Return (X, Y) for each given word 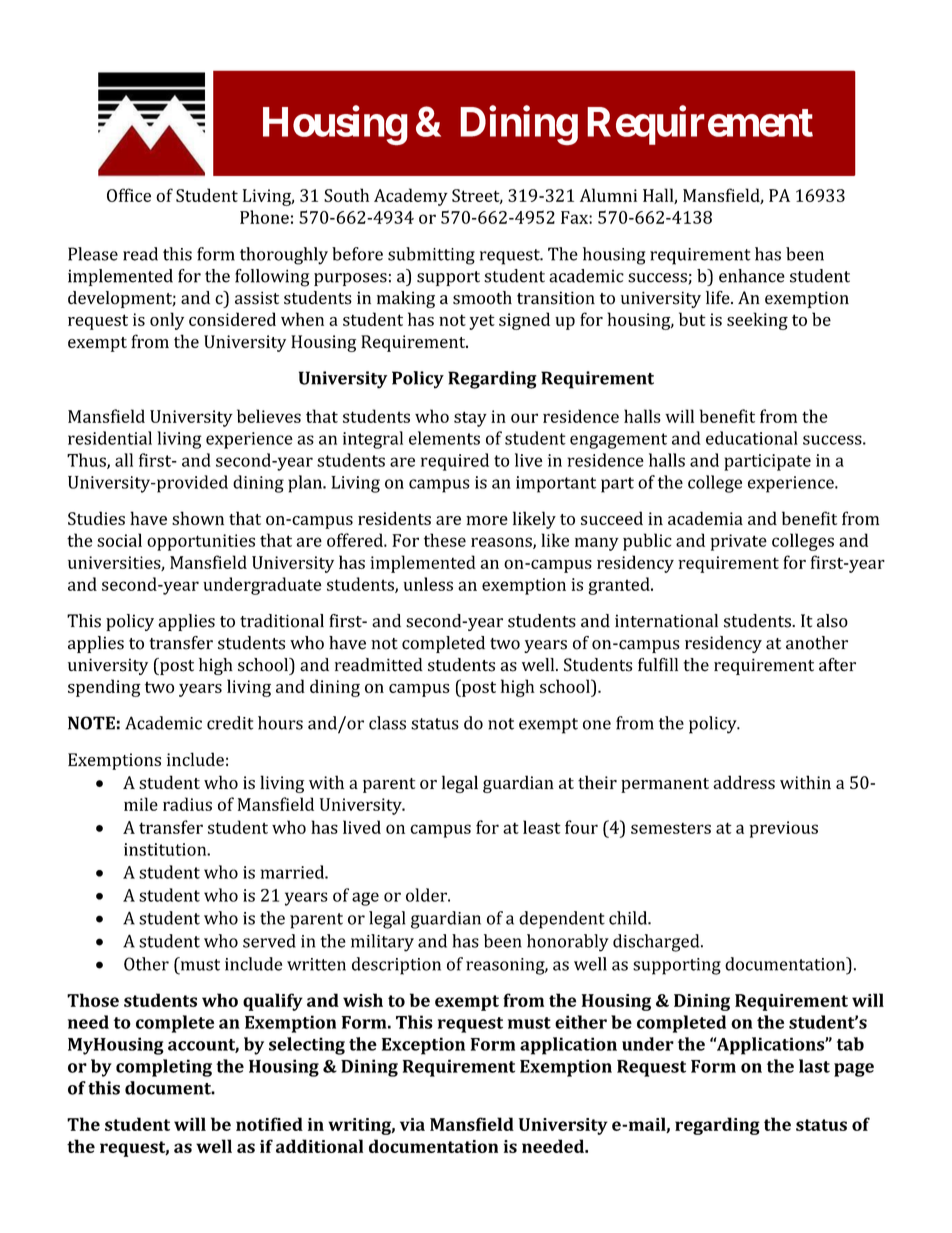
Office (129, 195)
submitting (431, 256)
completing (164, 1068)
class (387, 723)
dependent (562, 920)
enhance (752, 276)
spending (104, 688)
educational (752, 438)
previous (783, 829)
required (455, 462)
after (837, 665)
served (269, 941)
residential (110, 438)
